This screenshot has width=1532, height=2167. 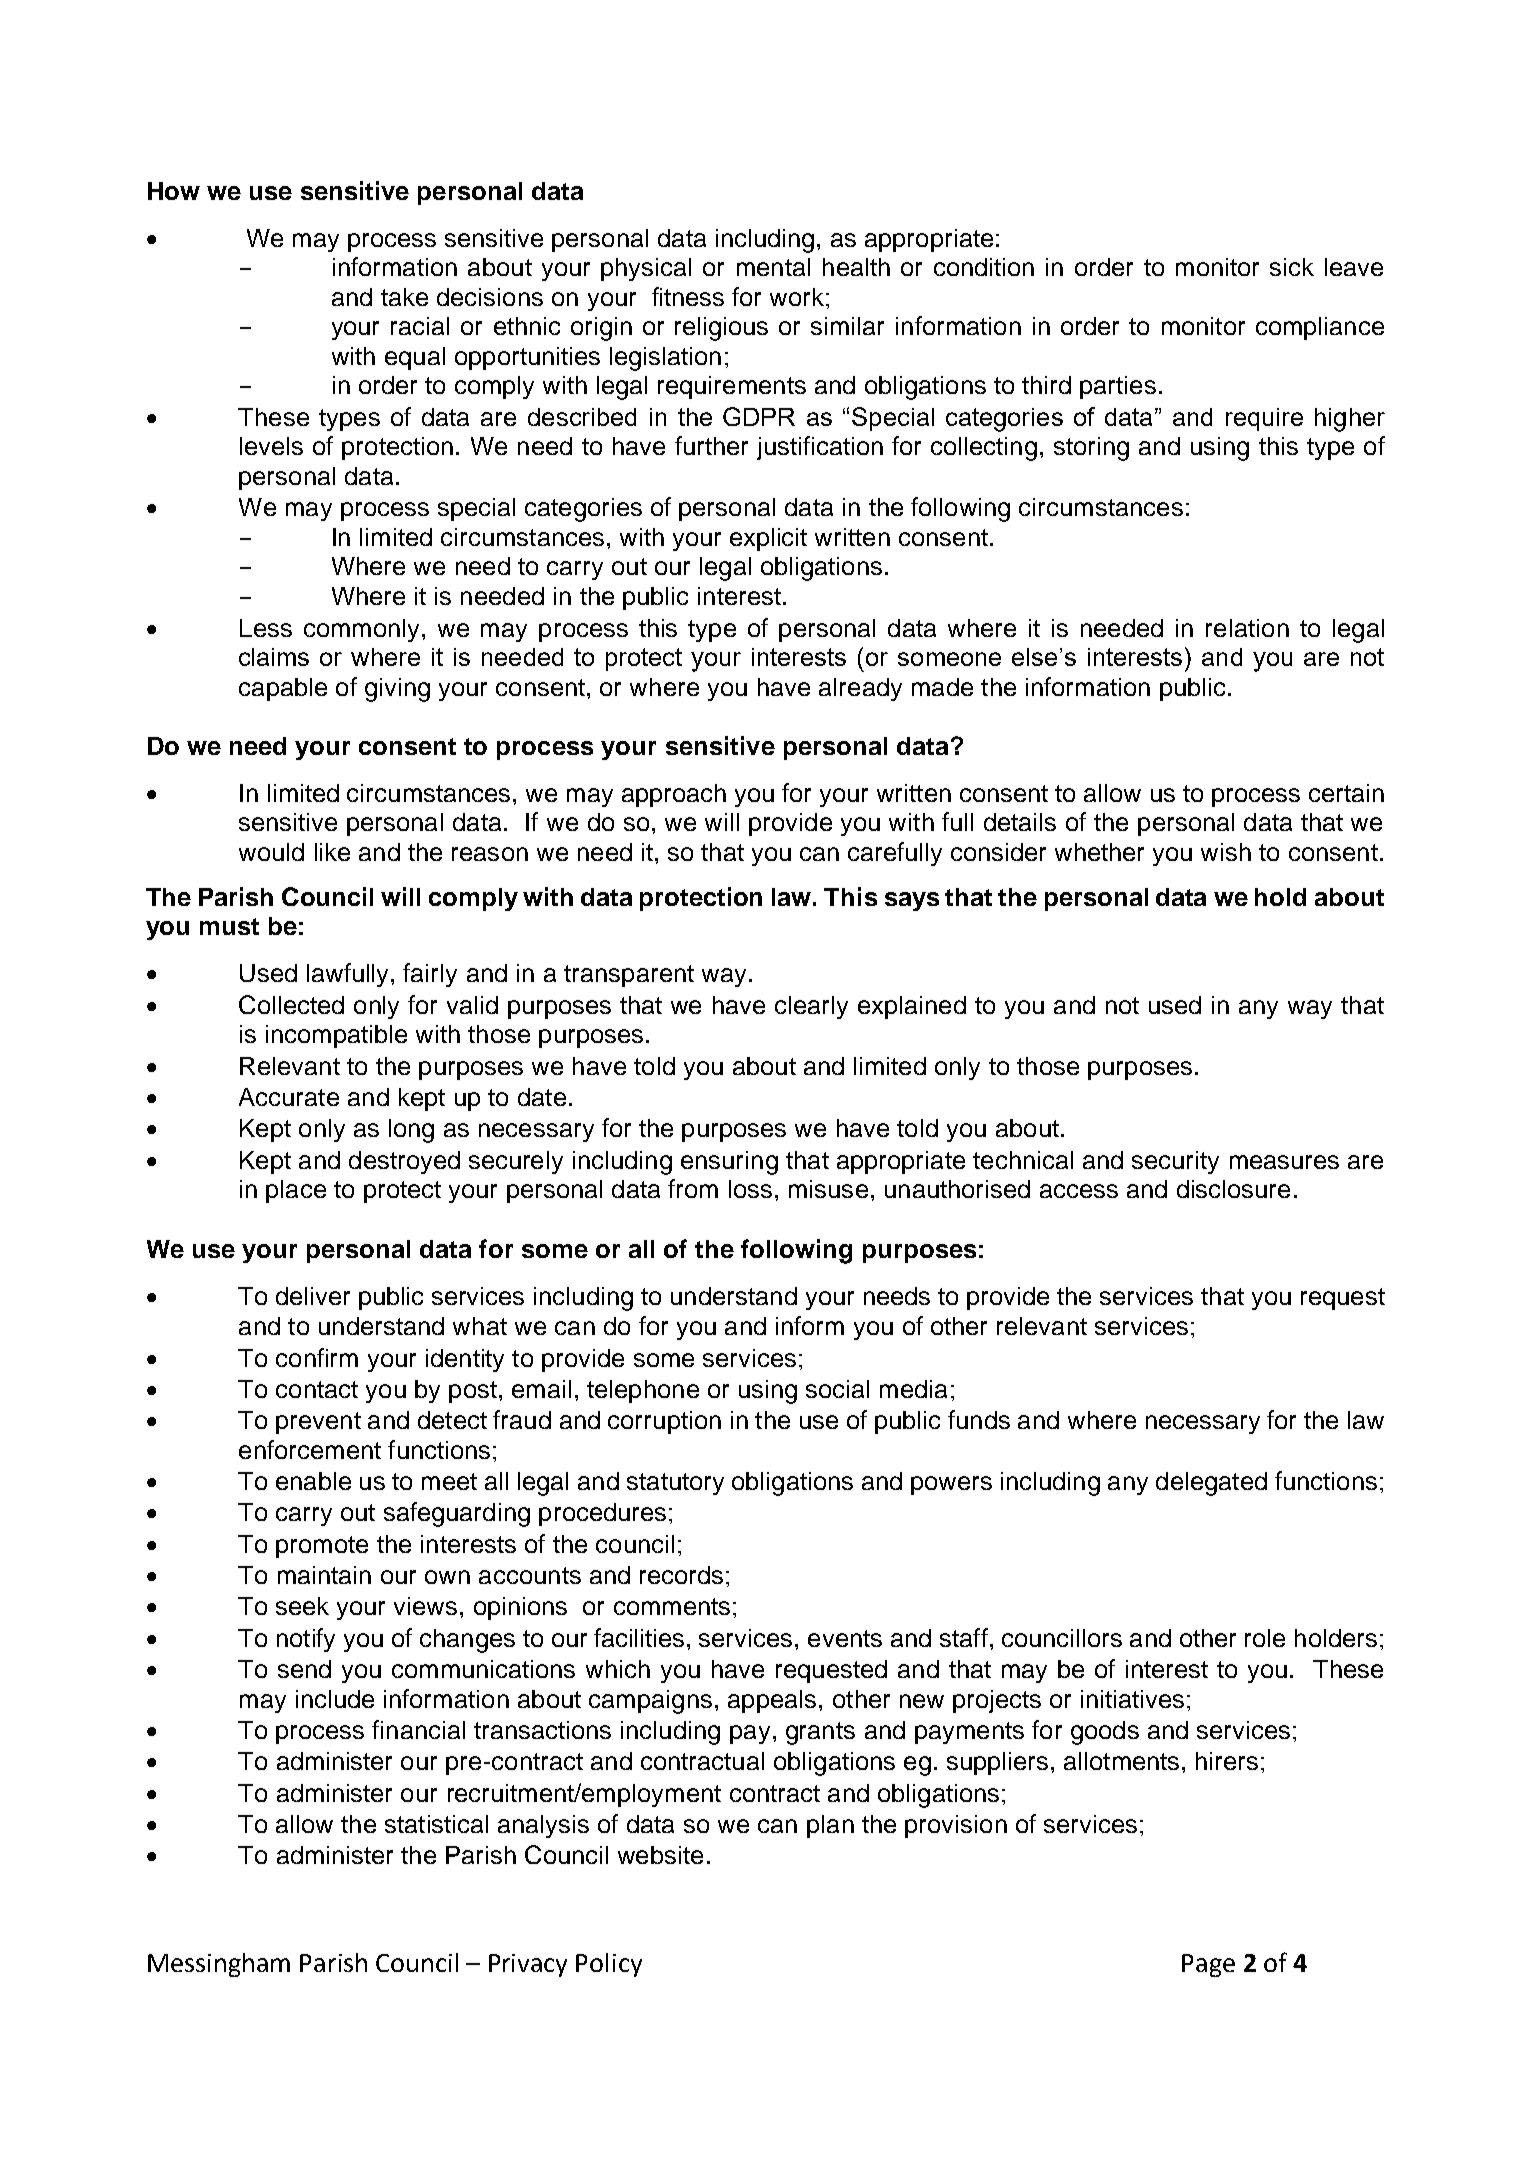 What do you see at coordinates (1211, 1484) in the screenshot?
I see `delegated` at bounding box center [1211, 1484].
